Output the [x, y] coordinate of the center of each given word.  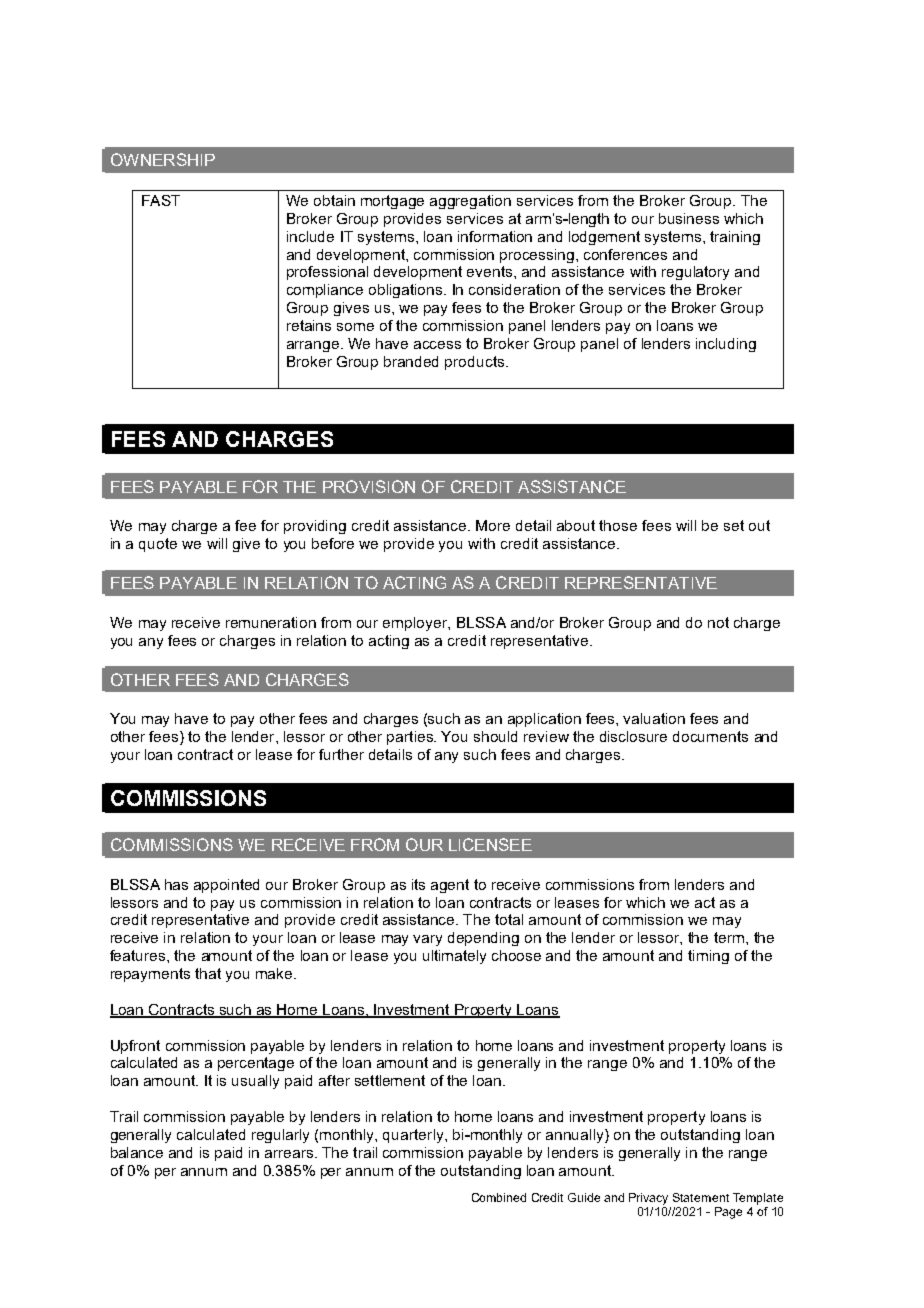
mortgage [392, 202]
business [689, 218]
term [729, 937]
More [493, 525]
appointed [226, 886]
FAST [161, 200]
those [618, 525]
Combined [499, 1197]
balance [137, 1152]
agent [450, 886]
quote [158, 545]
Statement [701, 1197]
